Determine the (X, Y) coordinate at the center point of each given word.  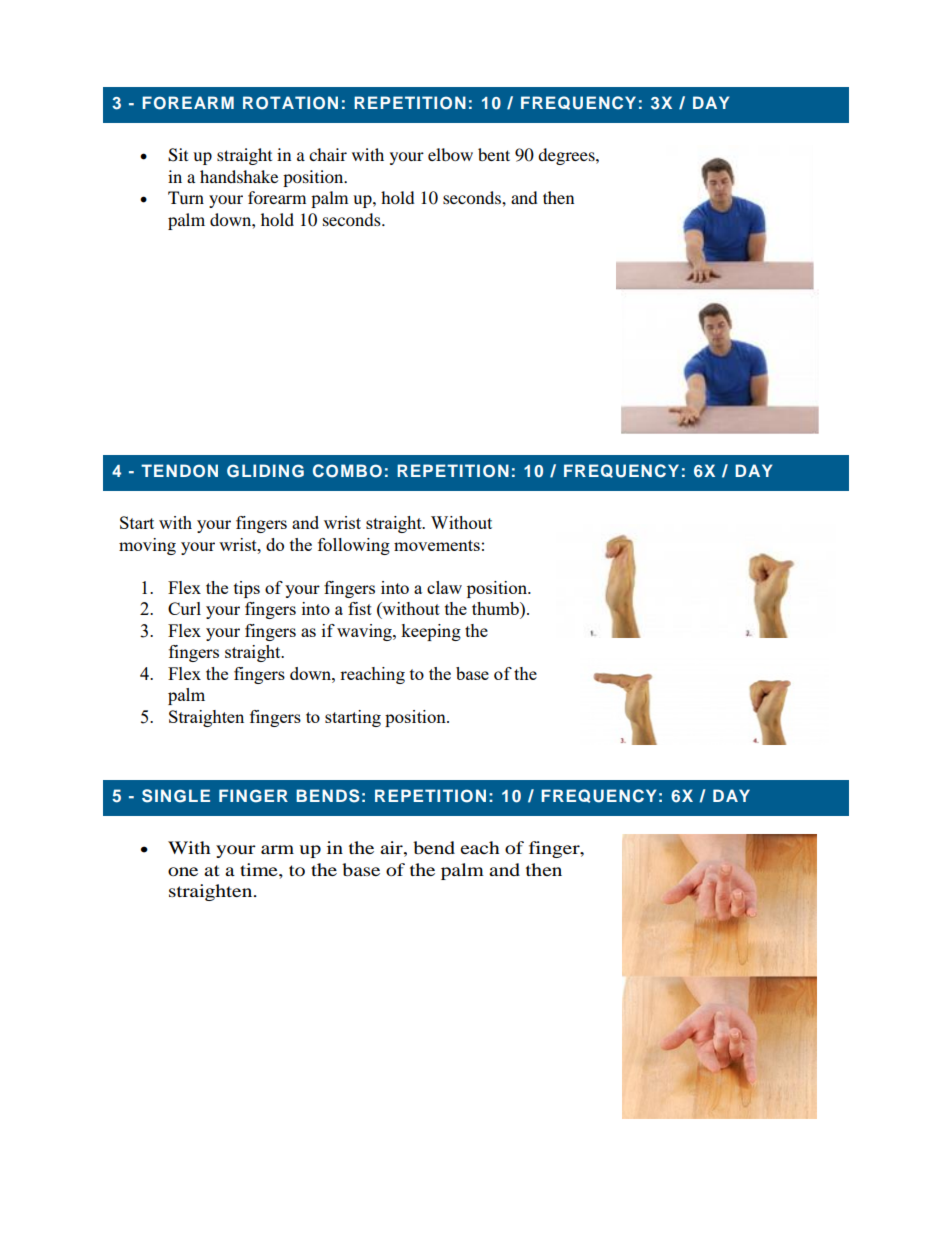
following (354, 546)
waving (365, 632)
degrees (567, 156)
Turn (186, 197)
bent (494, 154)
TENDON (179, 471)
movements (437, 545)
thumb (496, 608)
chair (328, 154)
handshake (239, 176)
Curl (184, 608)
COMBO (347, 471)
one (183, 871)
